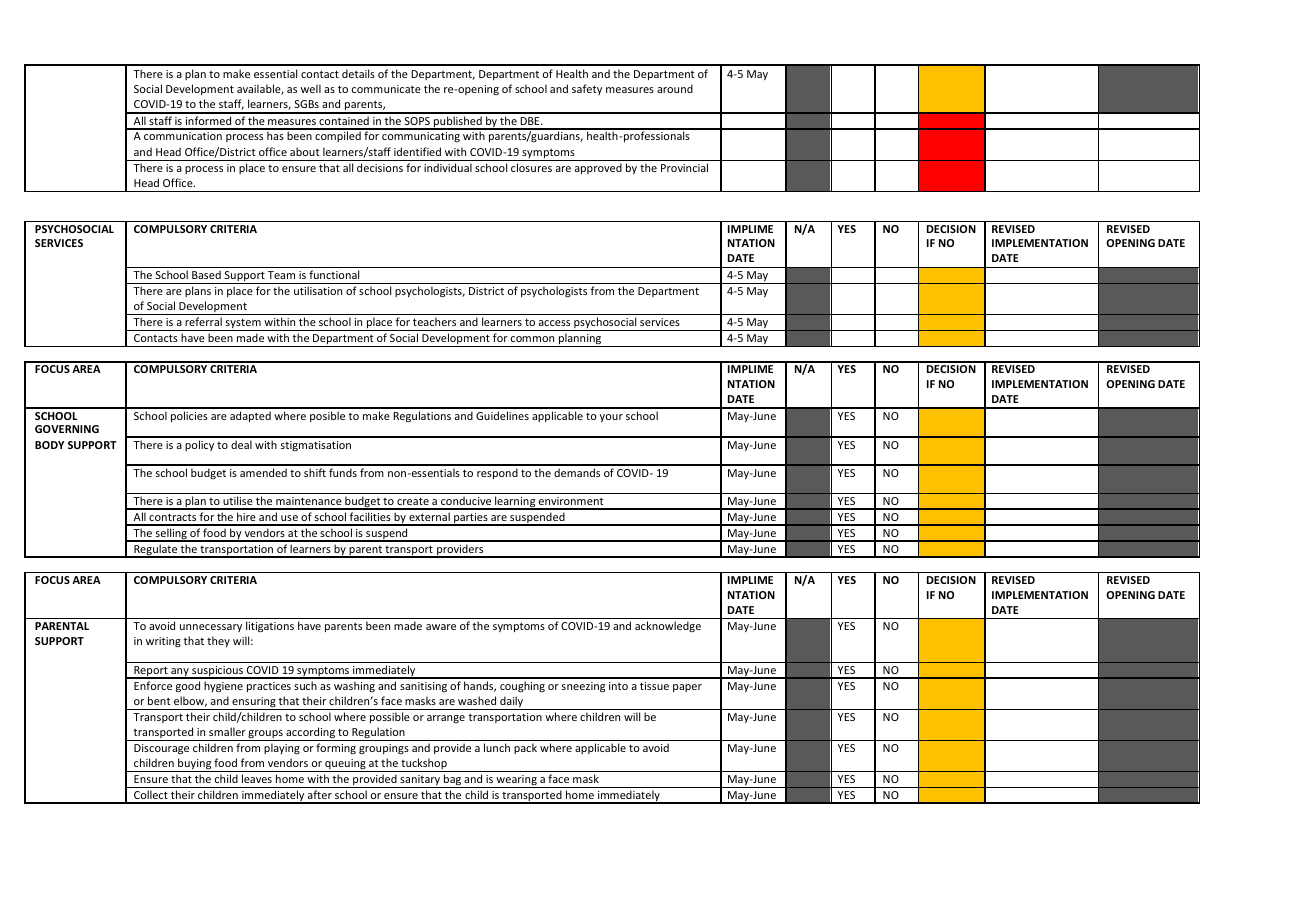  I want to click on communicate, so click(386, 89).
